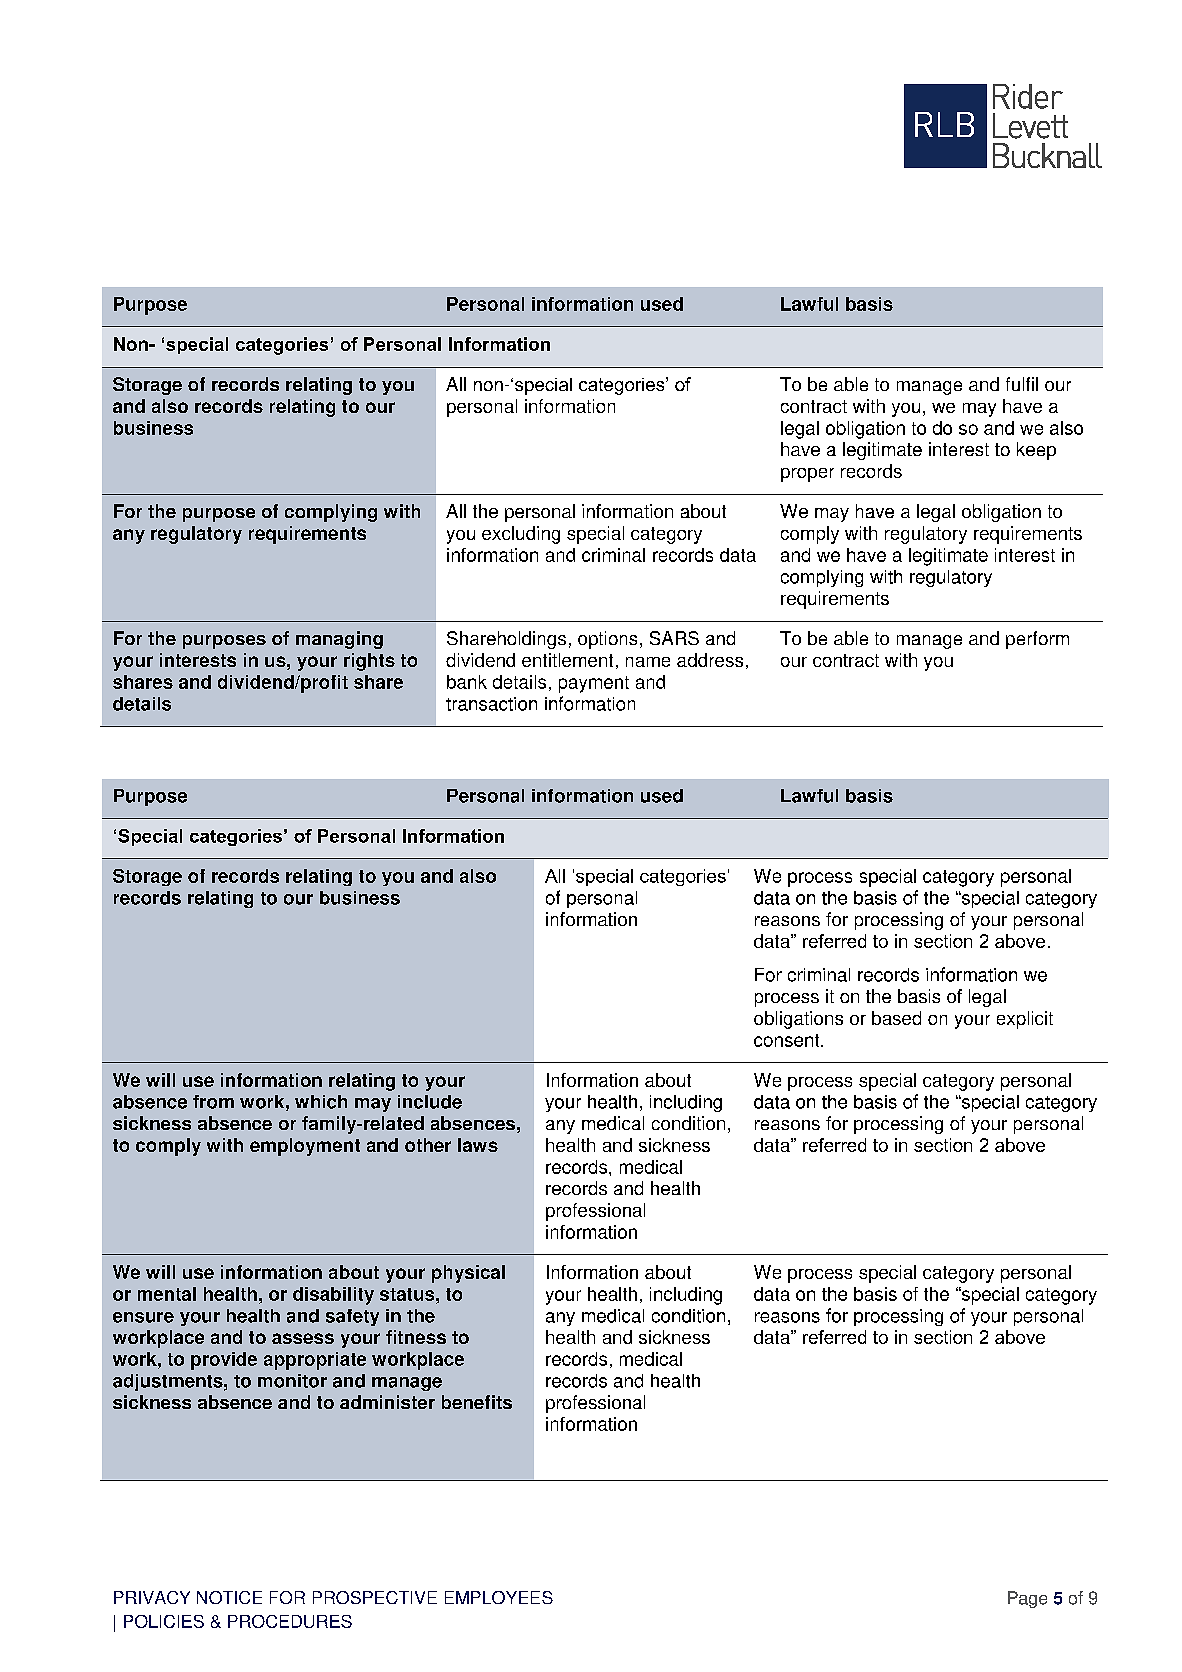 This page has height=1672, width=1182. I want to click on NOTICE, so click(229, 1597).
